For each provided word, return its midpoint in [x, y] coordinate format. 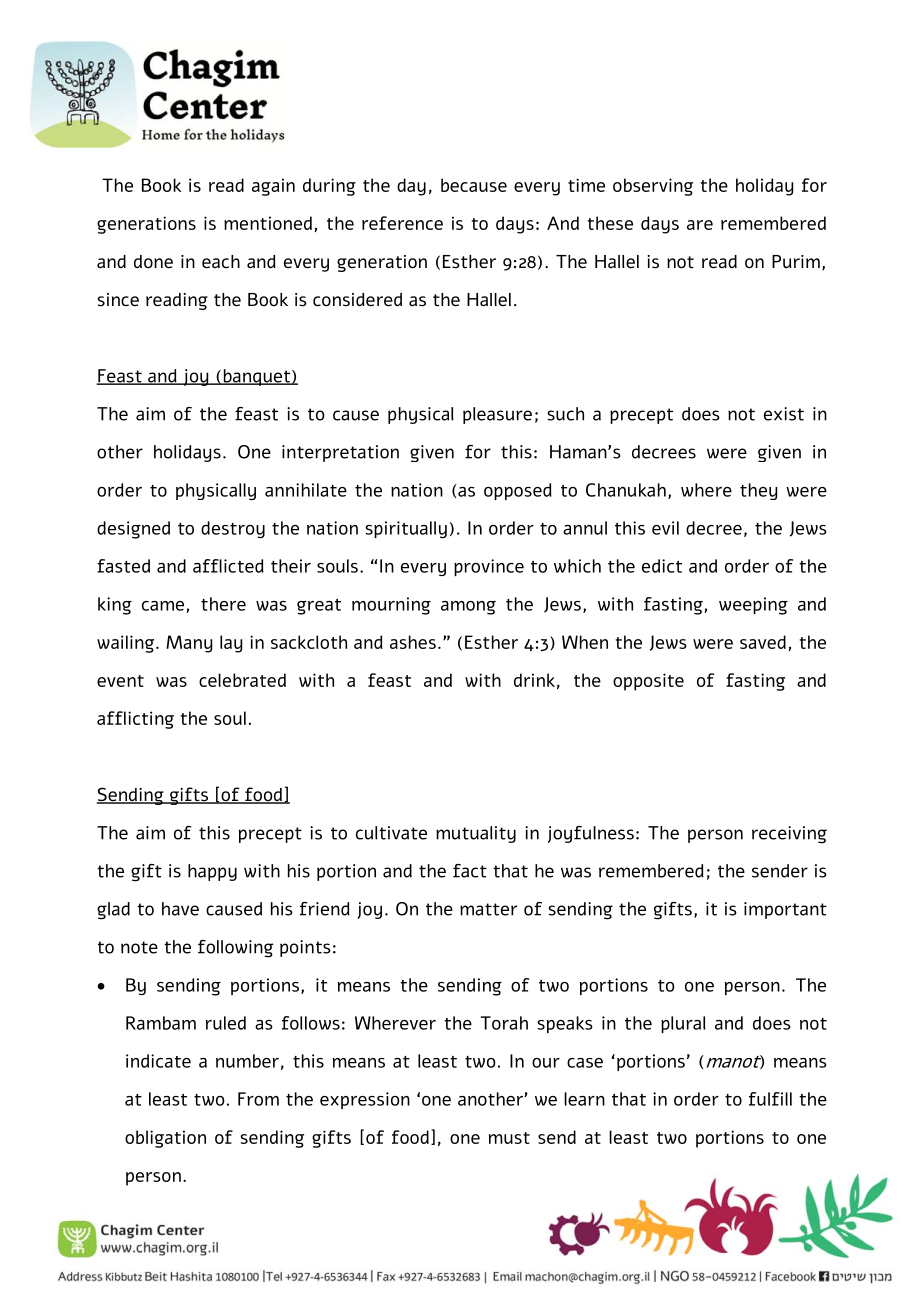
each [221, 262]
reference [402, 223]
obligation [165, 1139]
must [509, 1138]
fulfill [770, 1099]
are [700, 225]
